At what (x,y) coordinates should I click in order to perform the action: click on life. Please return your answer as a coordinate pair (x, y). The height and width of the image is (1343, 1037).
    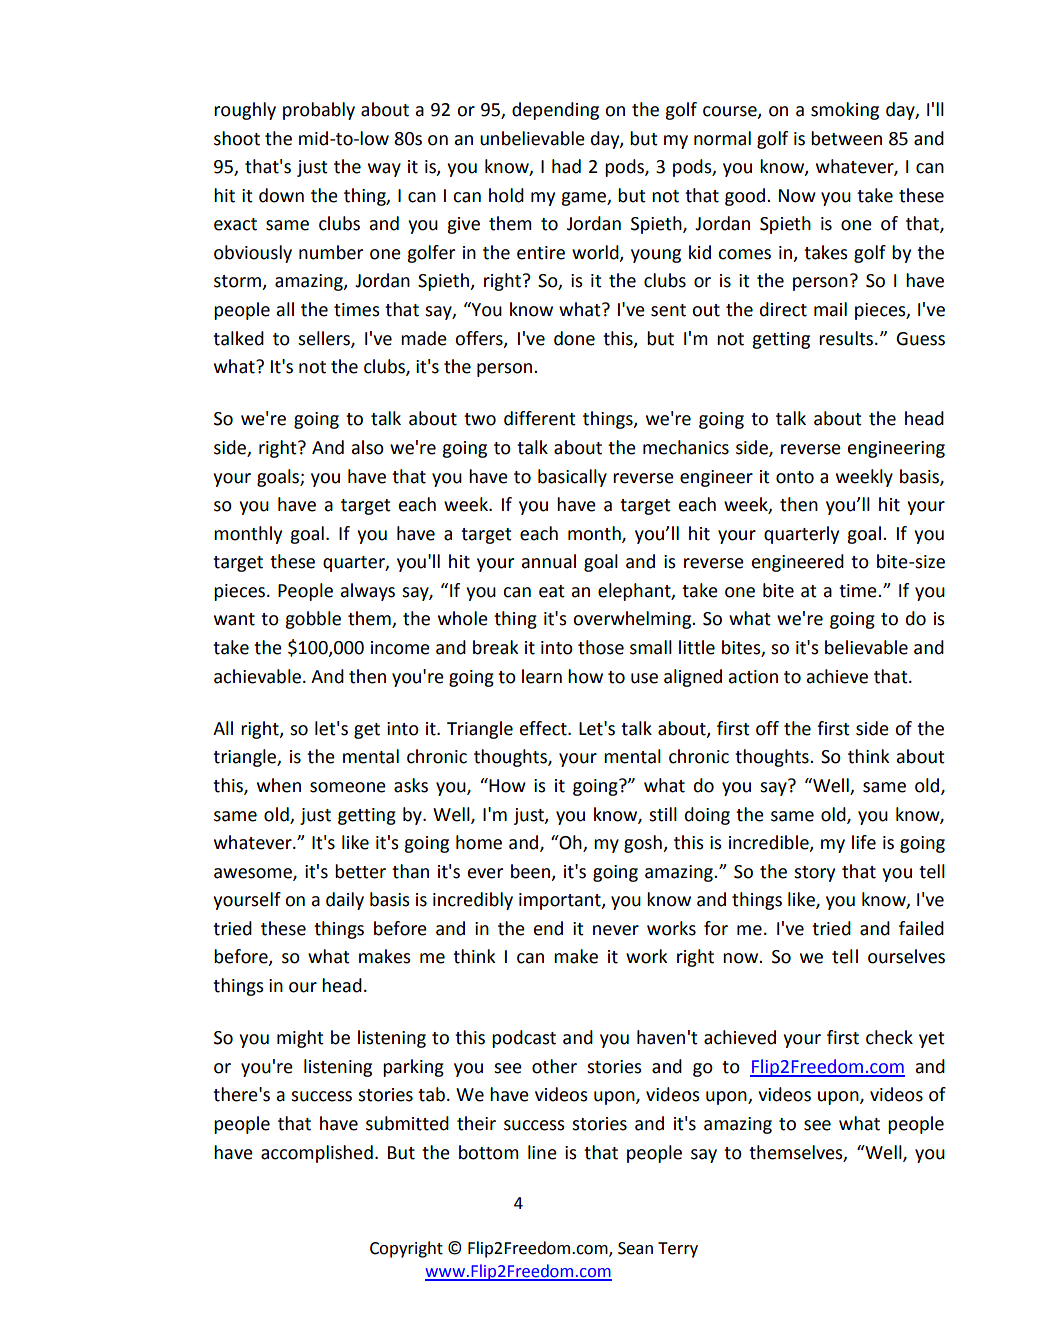
    Looking at the image, I should click on (864, 842).
